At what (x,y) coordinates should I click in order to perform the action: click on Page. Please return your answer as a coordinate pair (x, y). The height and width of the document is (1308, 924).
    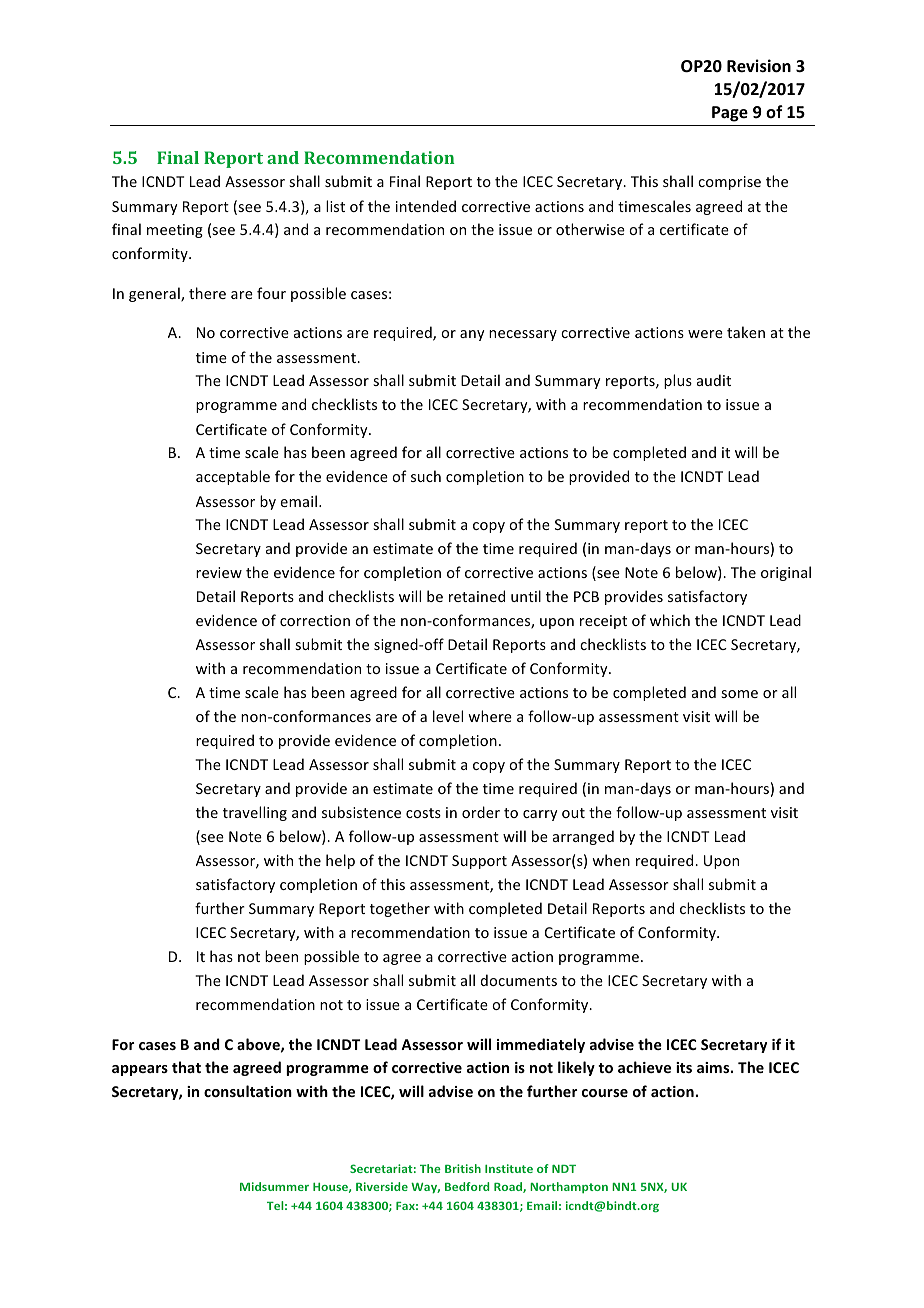
    Looking at the image, I should click on (730, 114).
